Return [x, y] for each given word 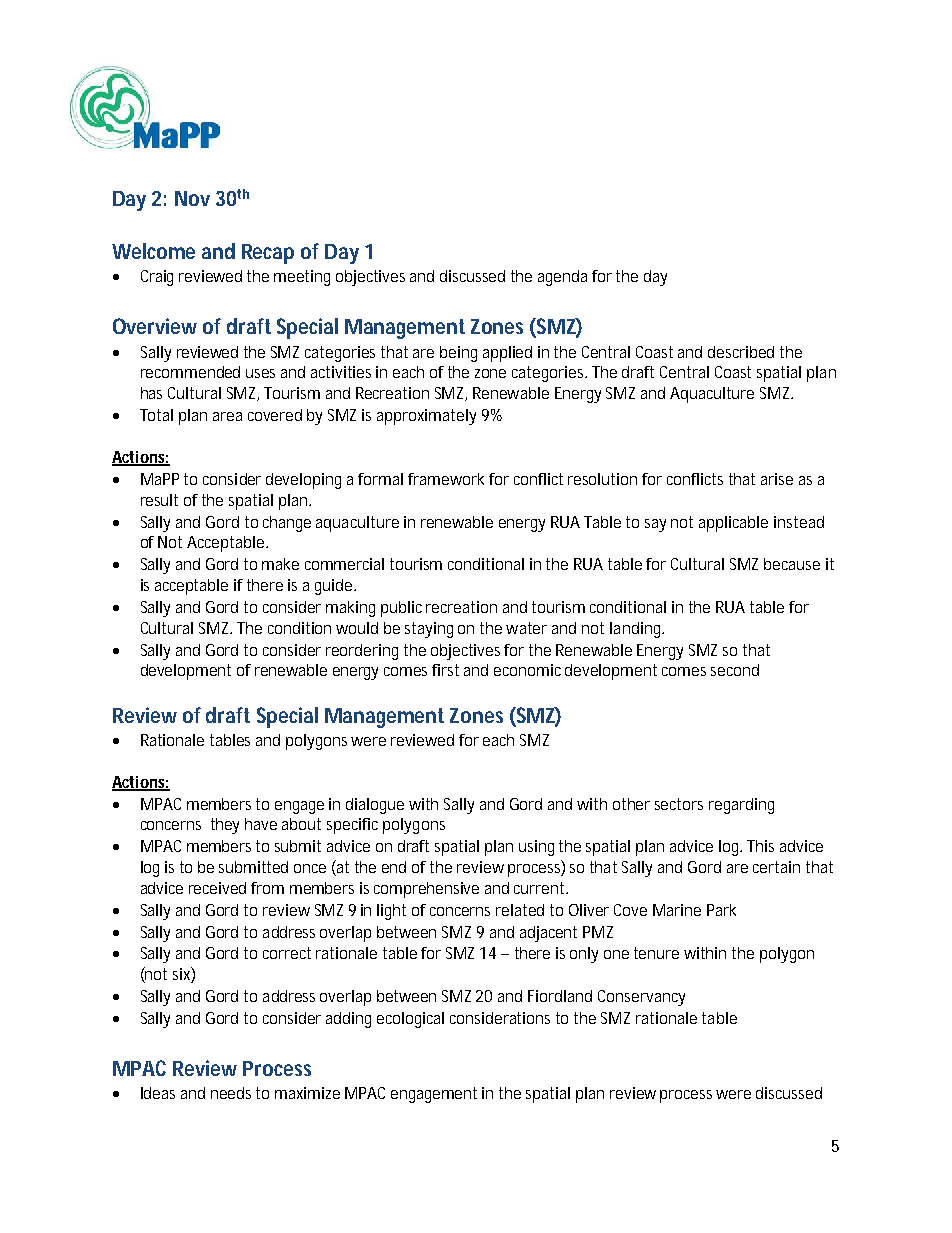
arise [777, 479]
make [280, 564]
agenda [562, 278]
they [225, 826]
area [227, 416]
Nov [192, 198]
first [445, 670]
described [741, 352]
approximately [426, 417]
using [536, 848]
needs [231, 1093]
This [760, 846]
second [735, 670]
